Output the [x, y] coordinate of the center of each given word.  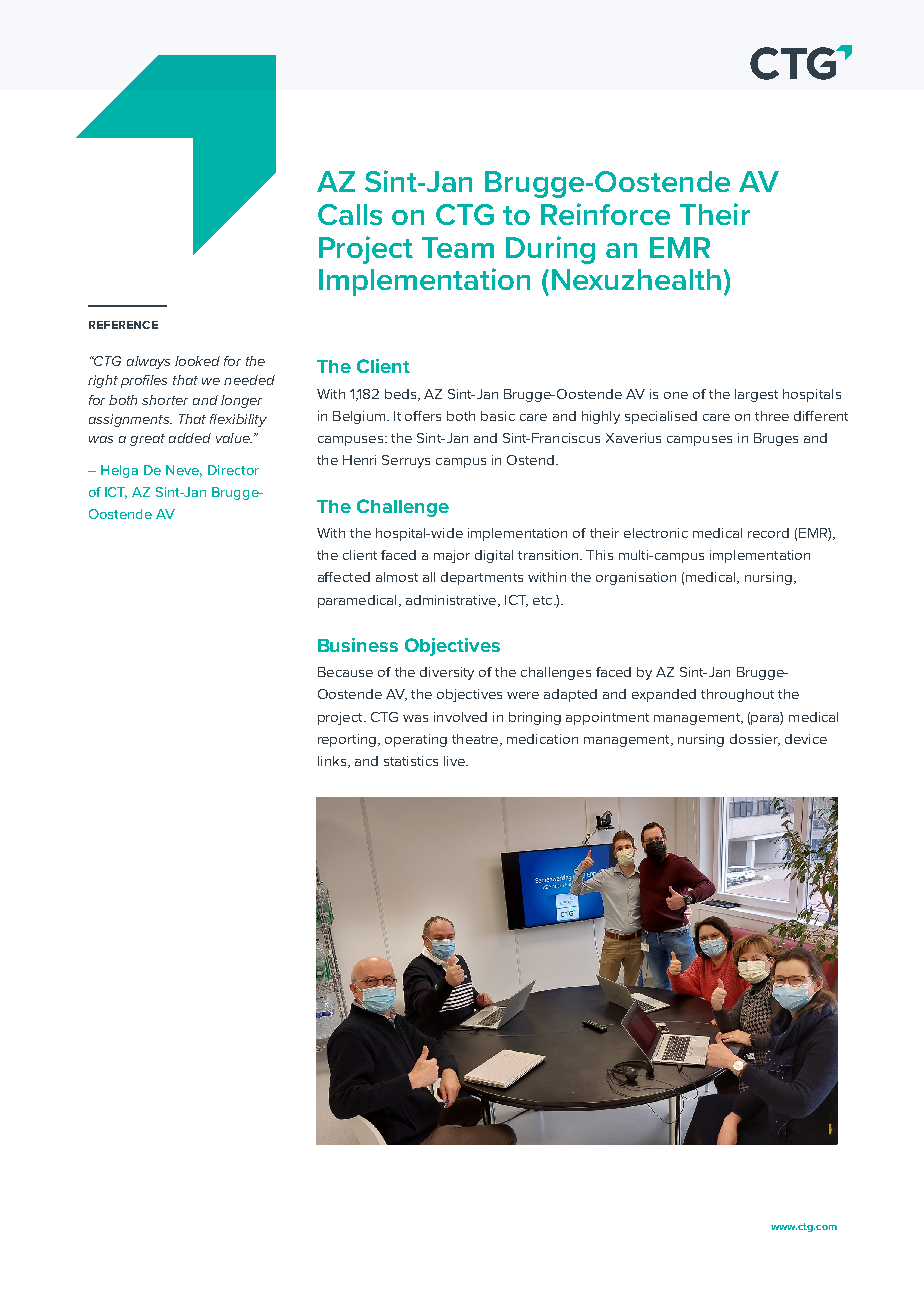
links [332, 761]
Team [458, 247]
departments [482, 578]
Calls [350, 214]
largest [756, 395]
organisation [636, 578]
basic [498, 416]
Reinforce [605, 214]
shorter [165, 400]
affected [344, 577]
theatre [476, 740]
